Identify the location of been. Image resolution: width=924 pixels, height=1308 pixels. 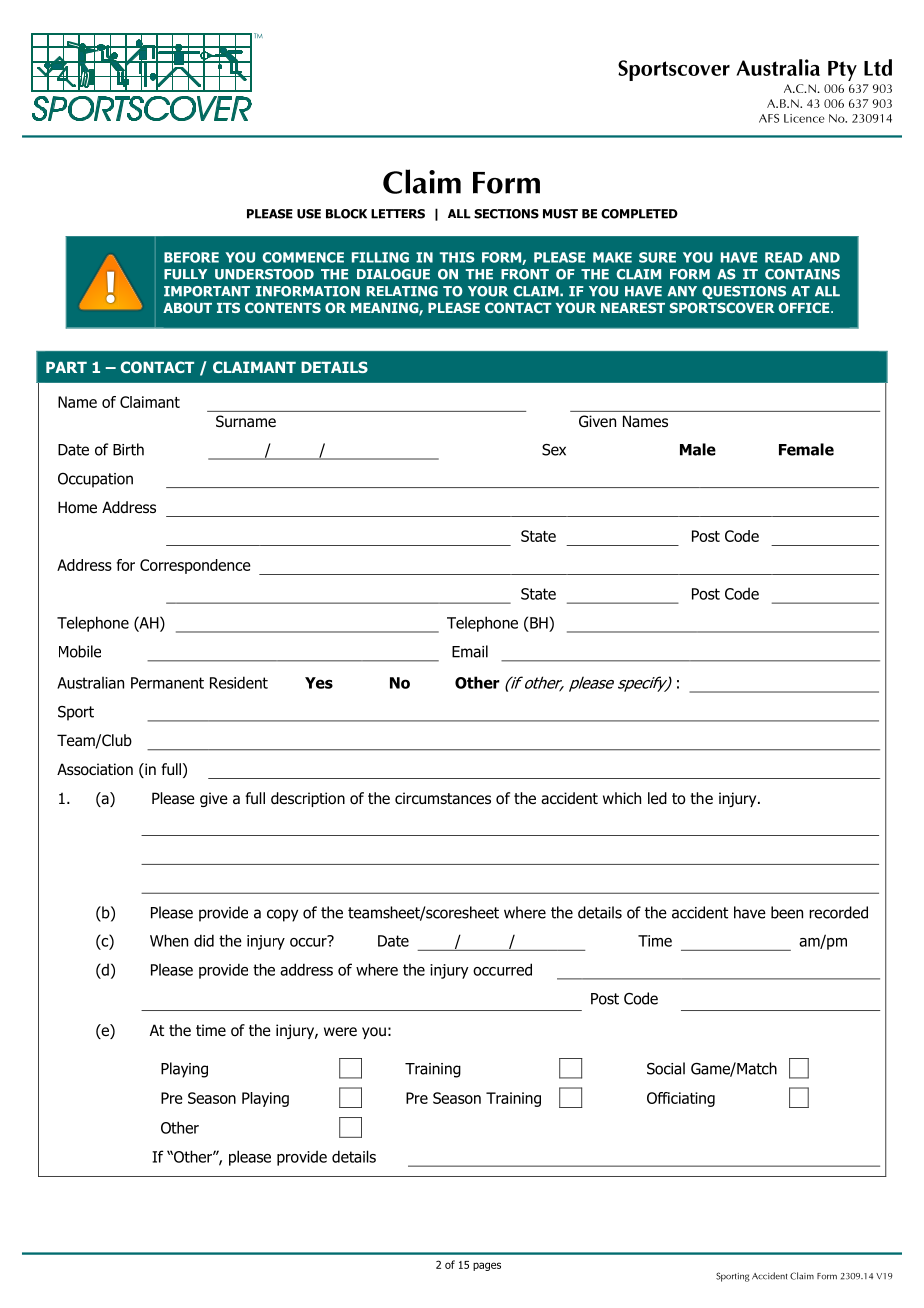
(787, 912).
